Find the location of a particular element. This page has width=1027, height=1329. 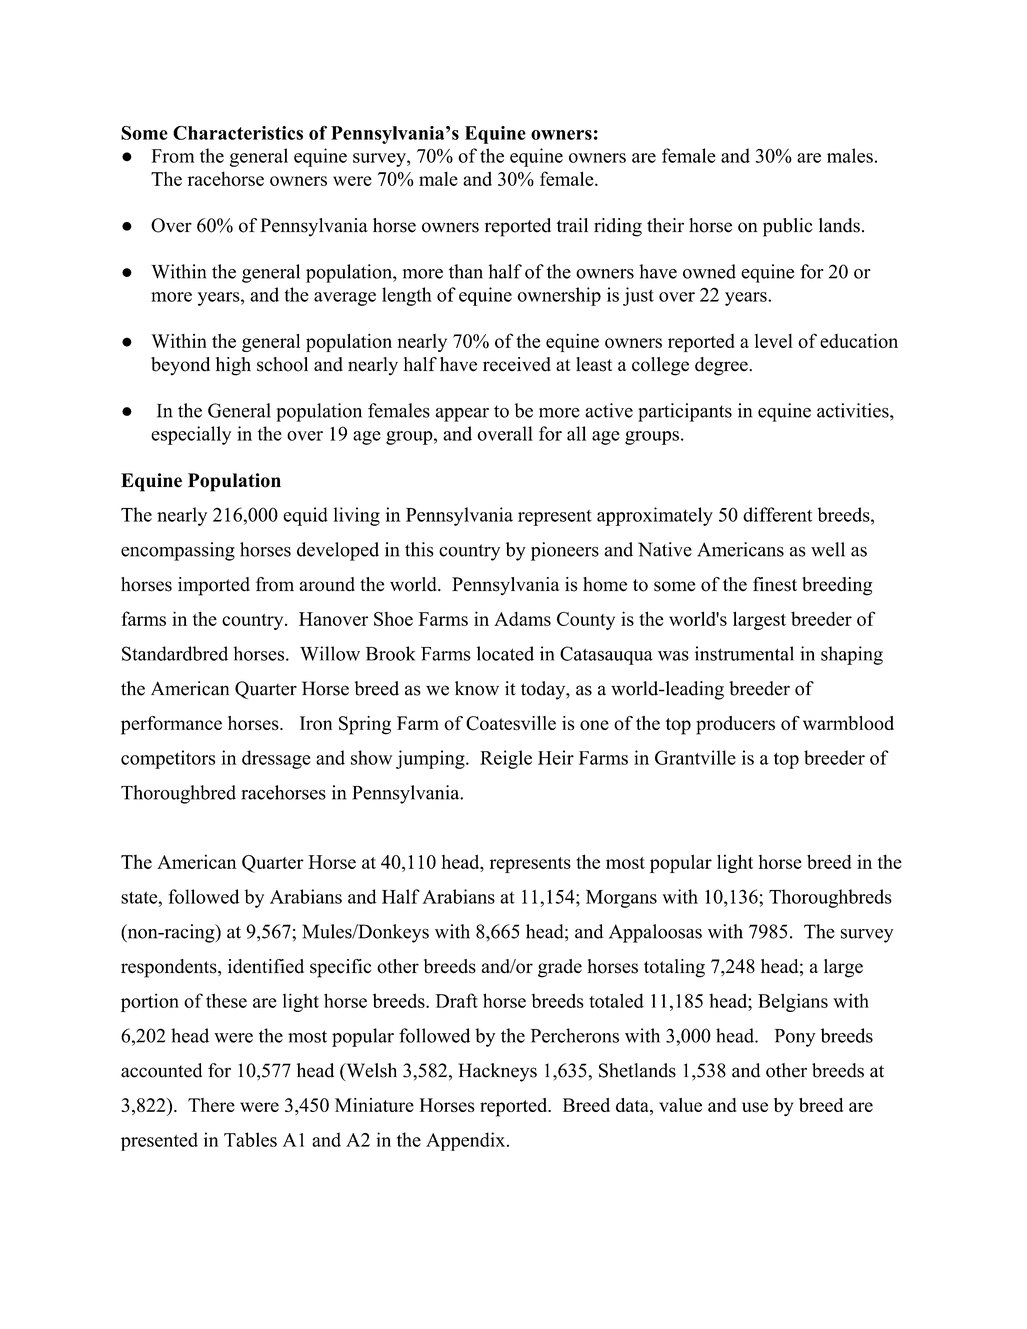

use is located at coordinates (755, 1107).
